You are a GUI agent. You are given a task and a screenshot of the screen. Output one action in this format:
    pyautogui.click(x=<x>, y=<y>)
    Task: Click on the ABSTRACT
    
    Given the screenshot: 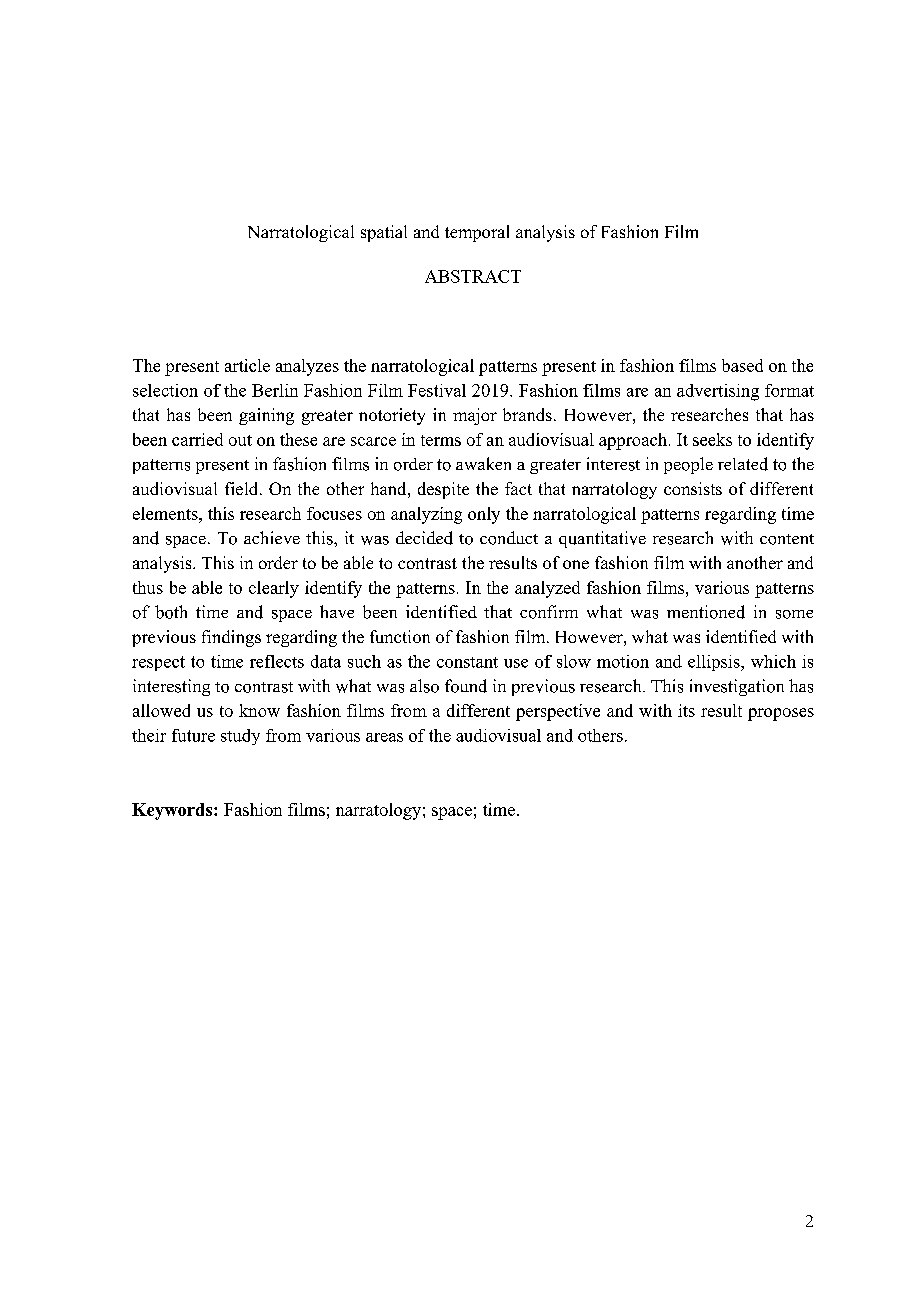 What is the action you would take?
    pyautogui.click(x=473, y=276)
